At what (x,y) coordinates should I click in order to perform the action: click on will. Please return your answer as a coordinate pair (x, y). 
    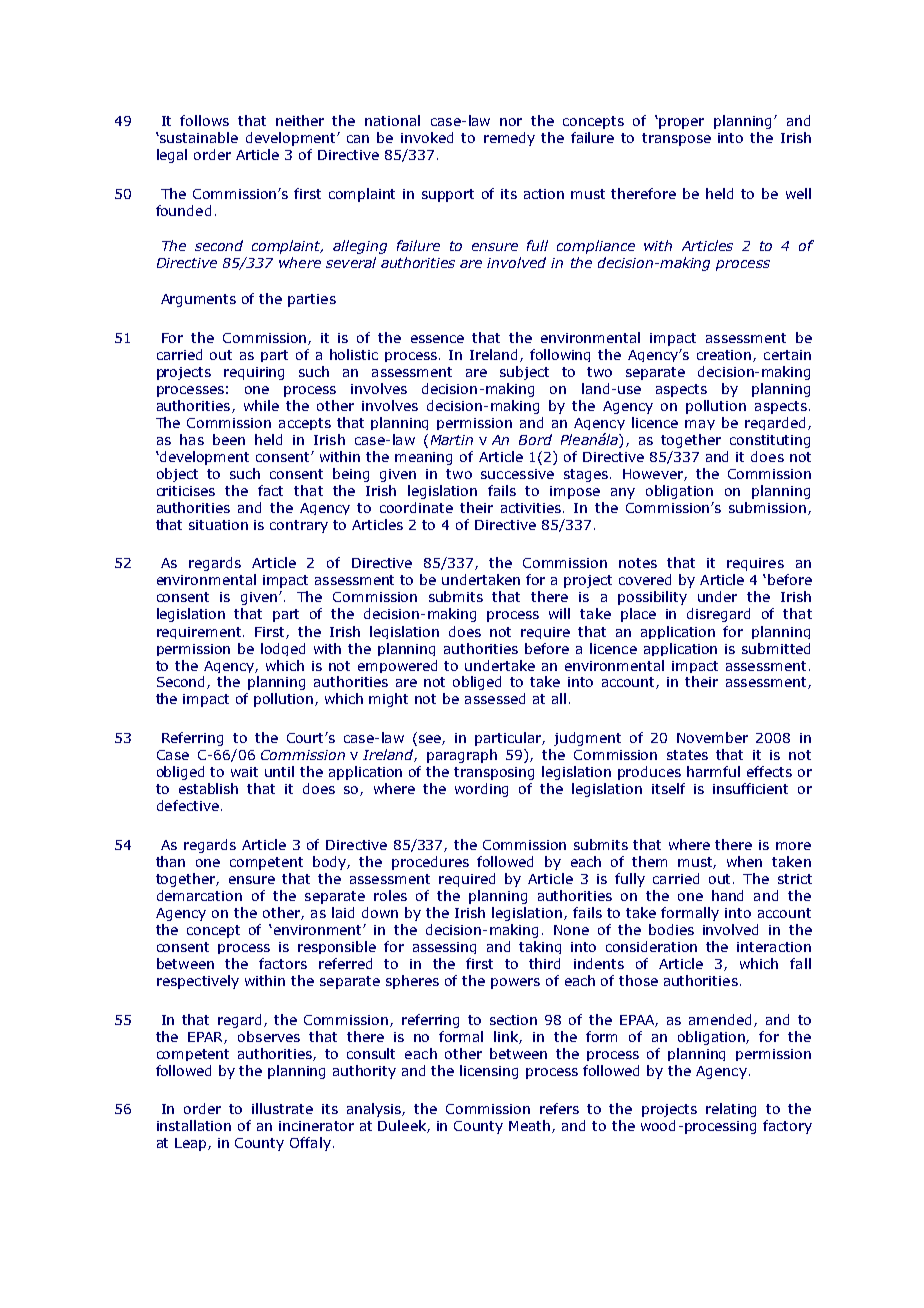
    Looking at the image, I should click on (559, 613).
